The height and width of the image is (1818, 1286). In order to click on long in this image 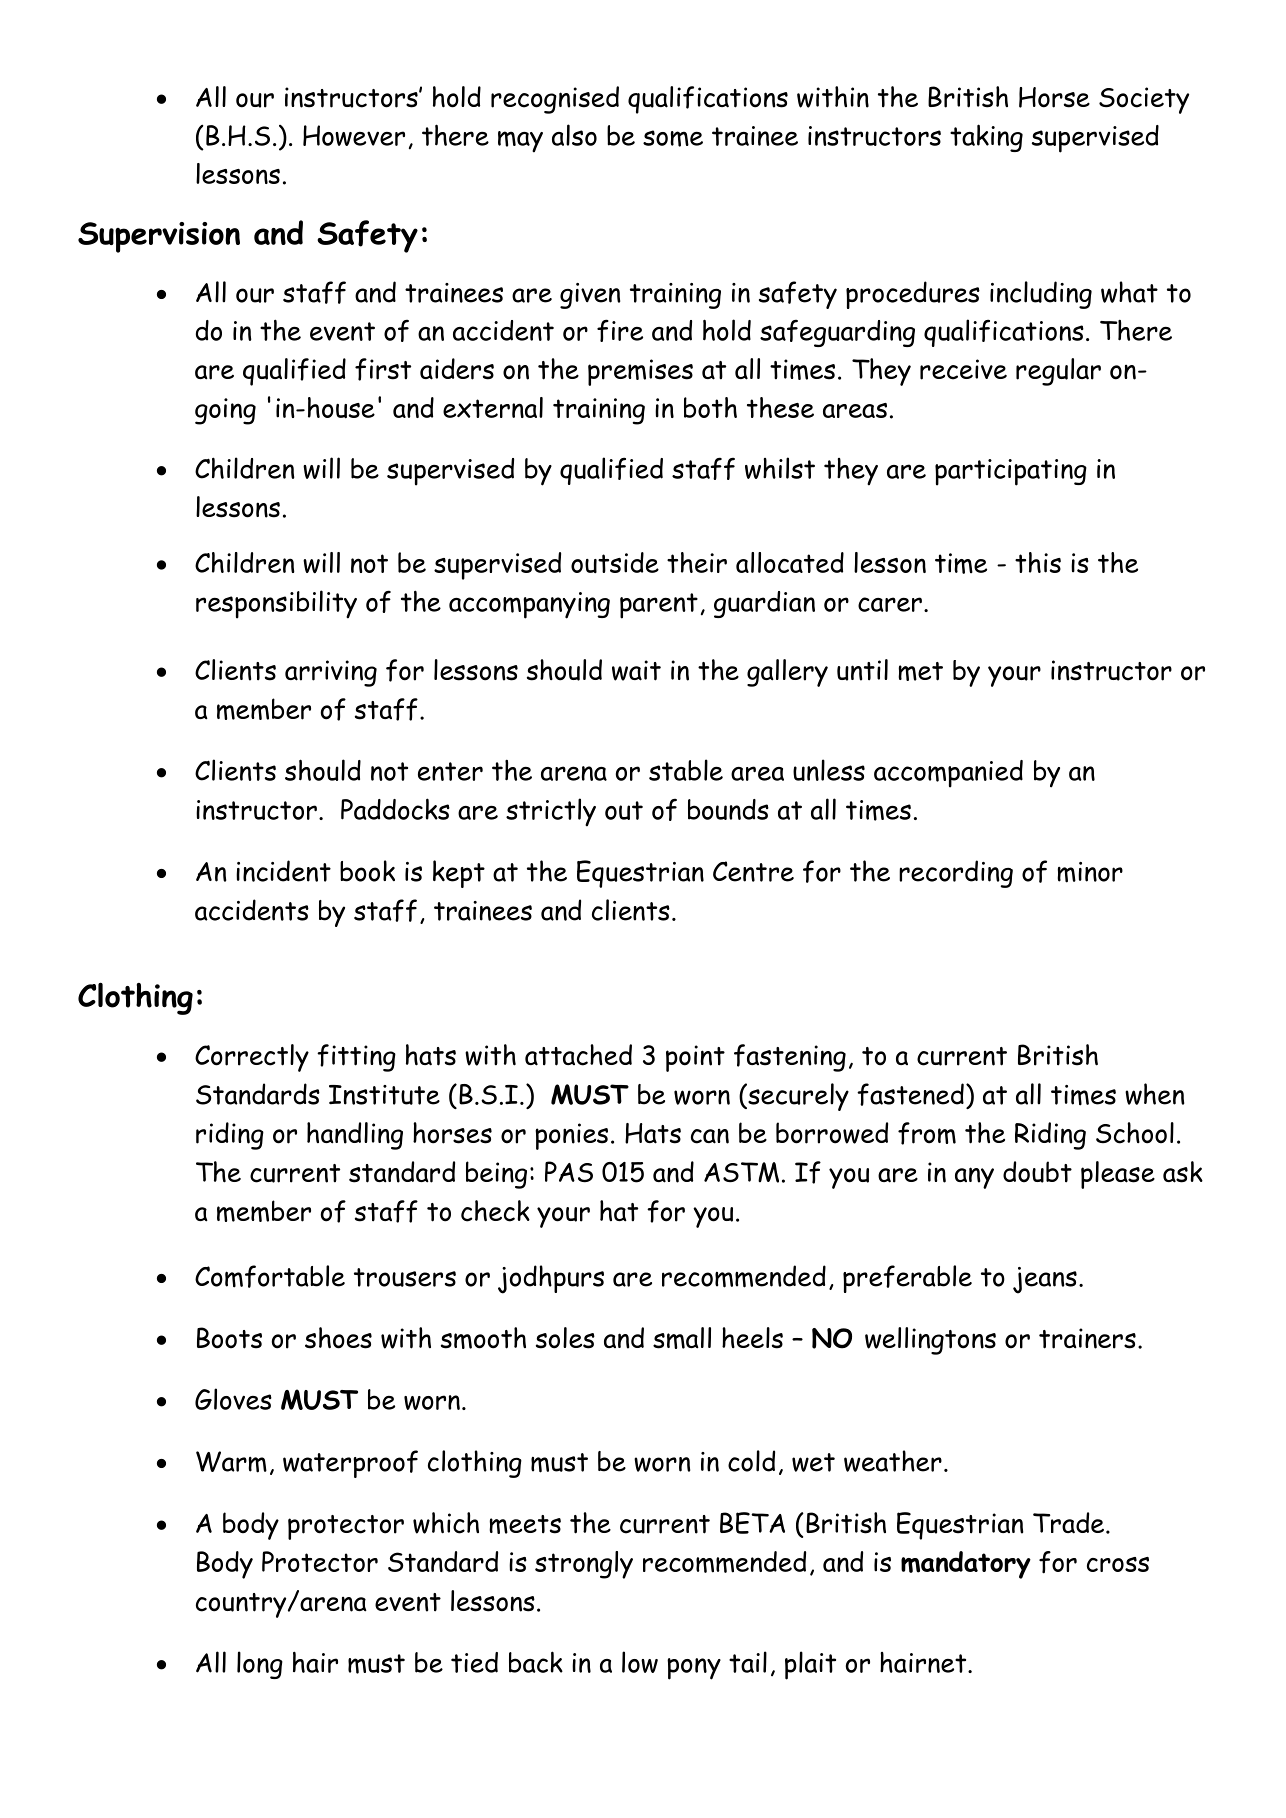, I will do `click(260, 1665)`.
